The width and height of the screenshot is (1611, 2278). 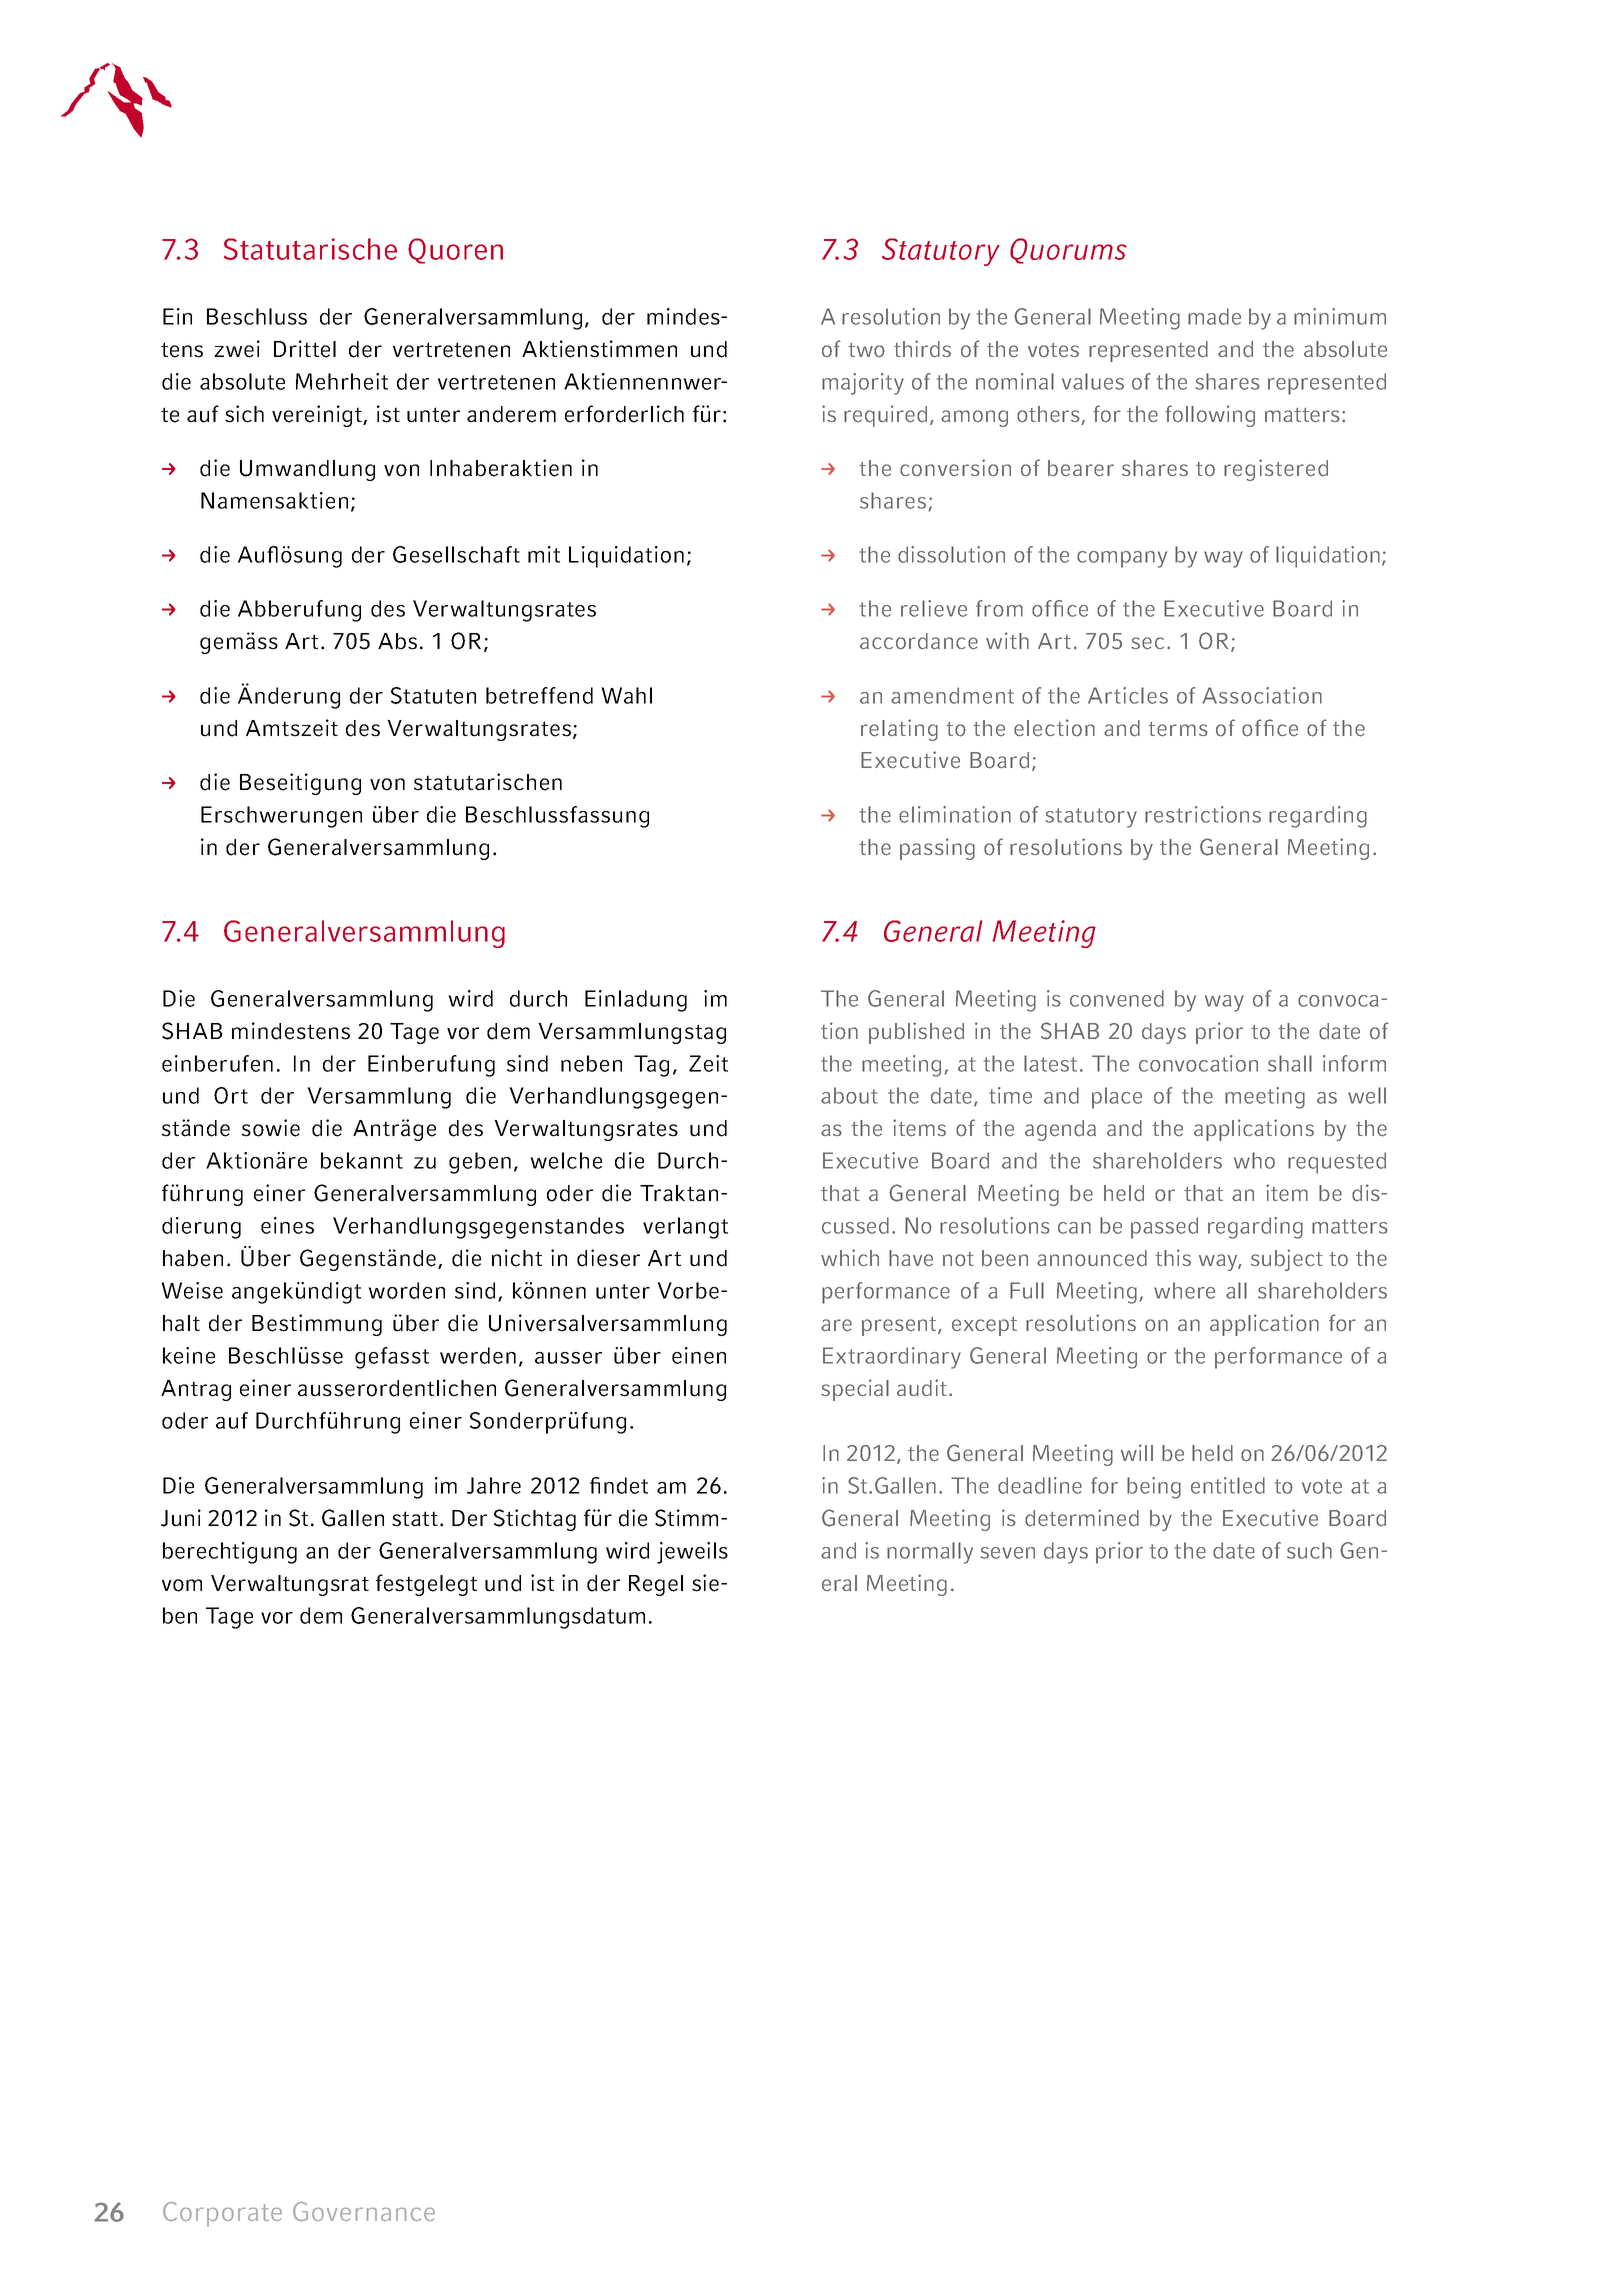 I want to click on majority, so click(x=863, y=384).
